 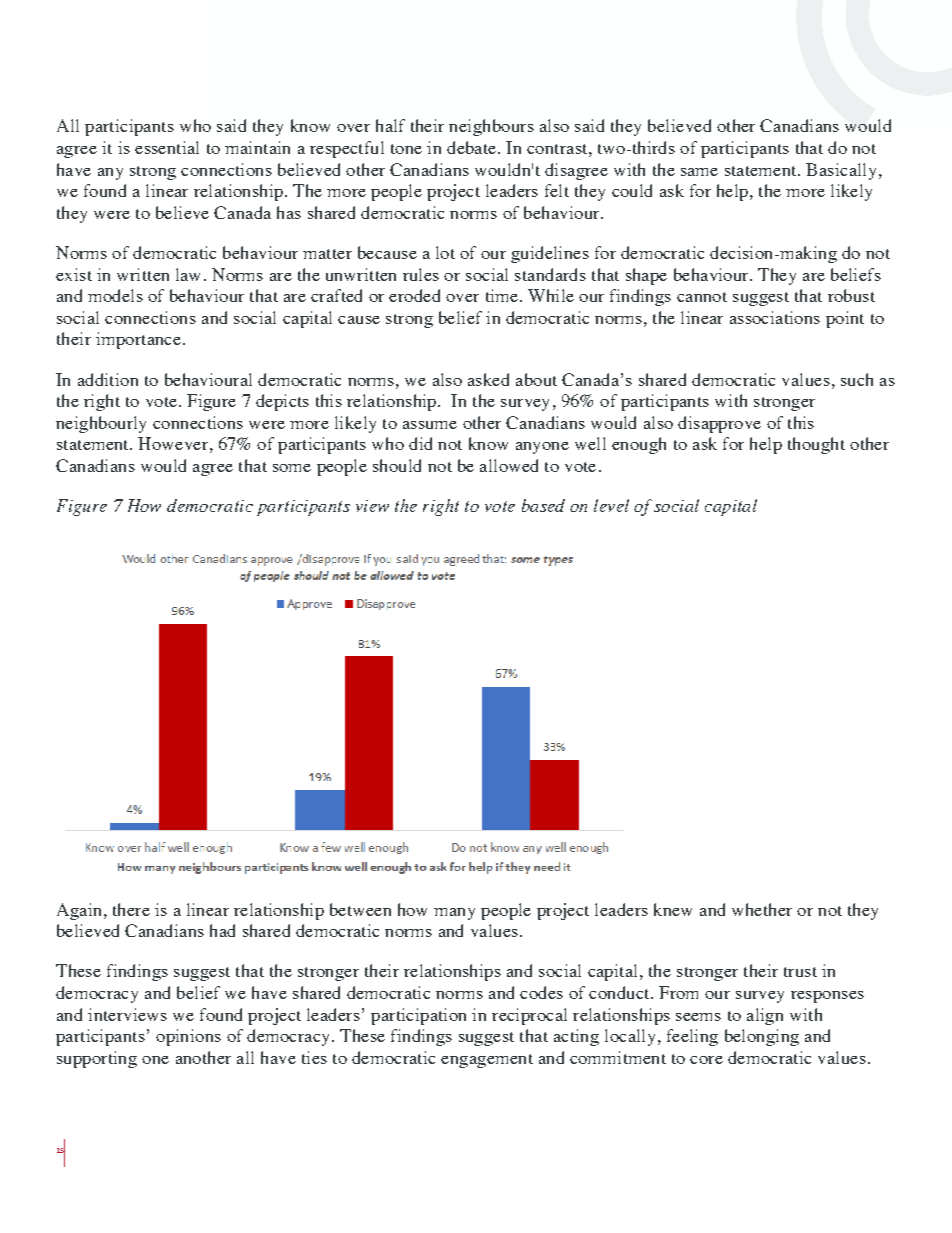 What do you see at coordinates (699, 172) in the screenshot?
I see `same` at bounding box center [699, 172].
